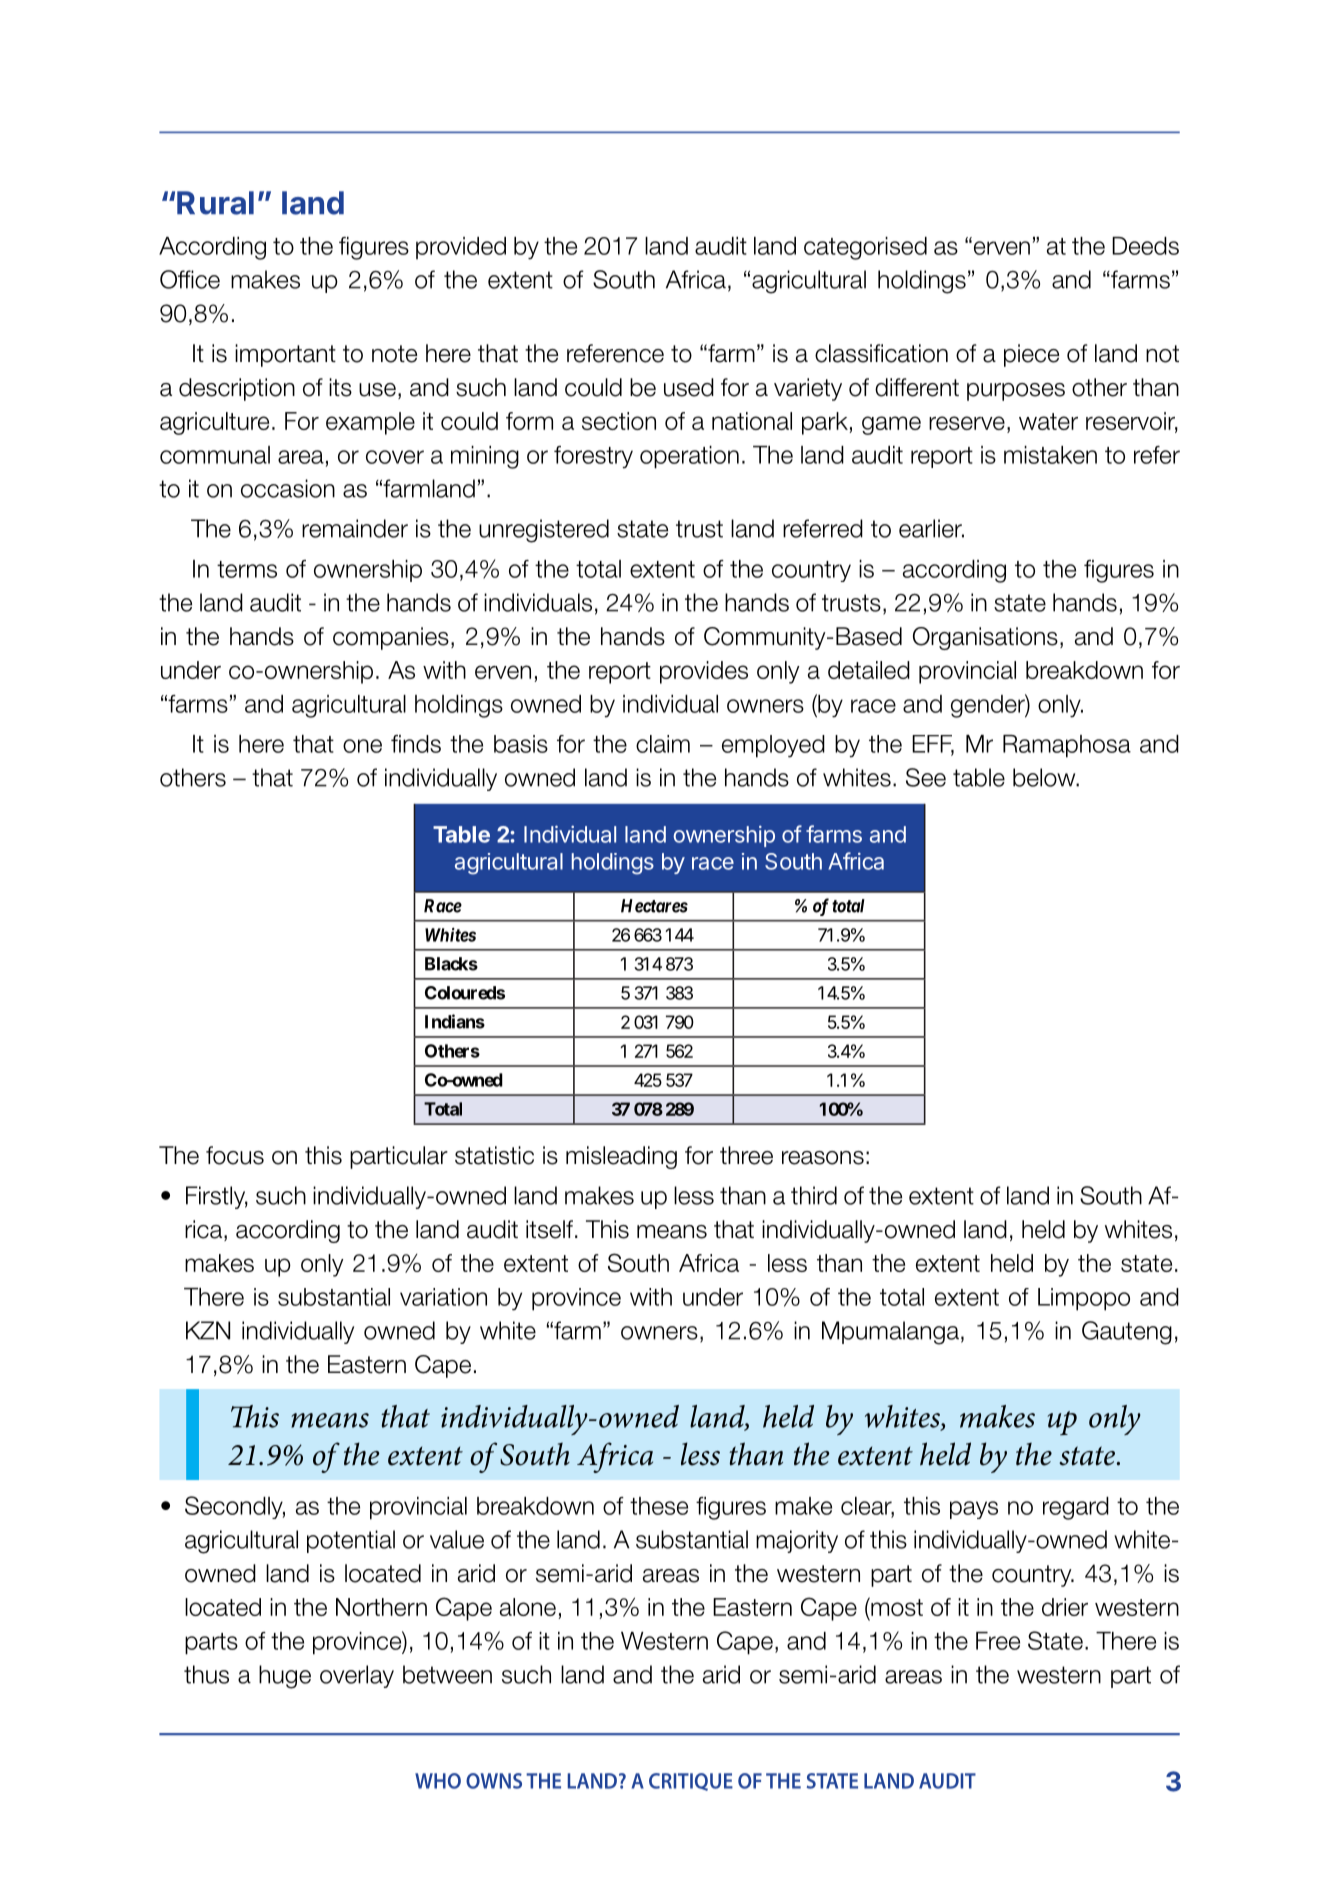 This document has height=1895, width=1339. What do you see at coordinates (689, 387) in the document?
I see `used` at bounding box center [689, 387].
